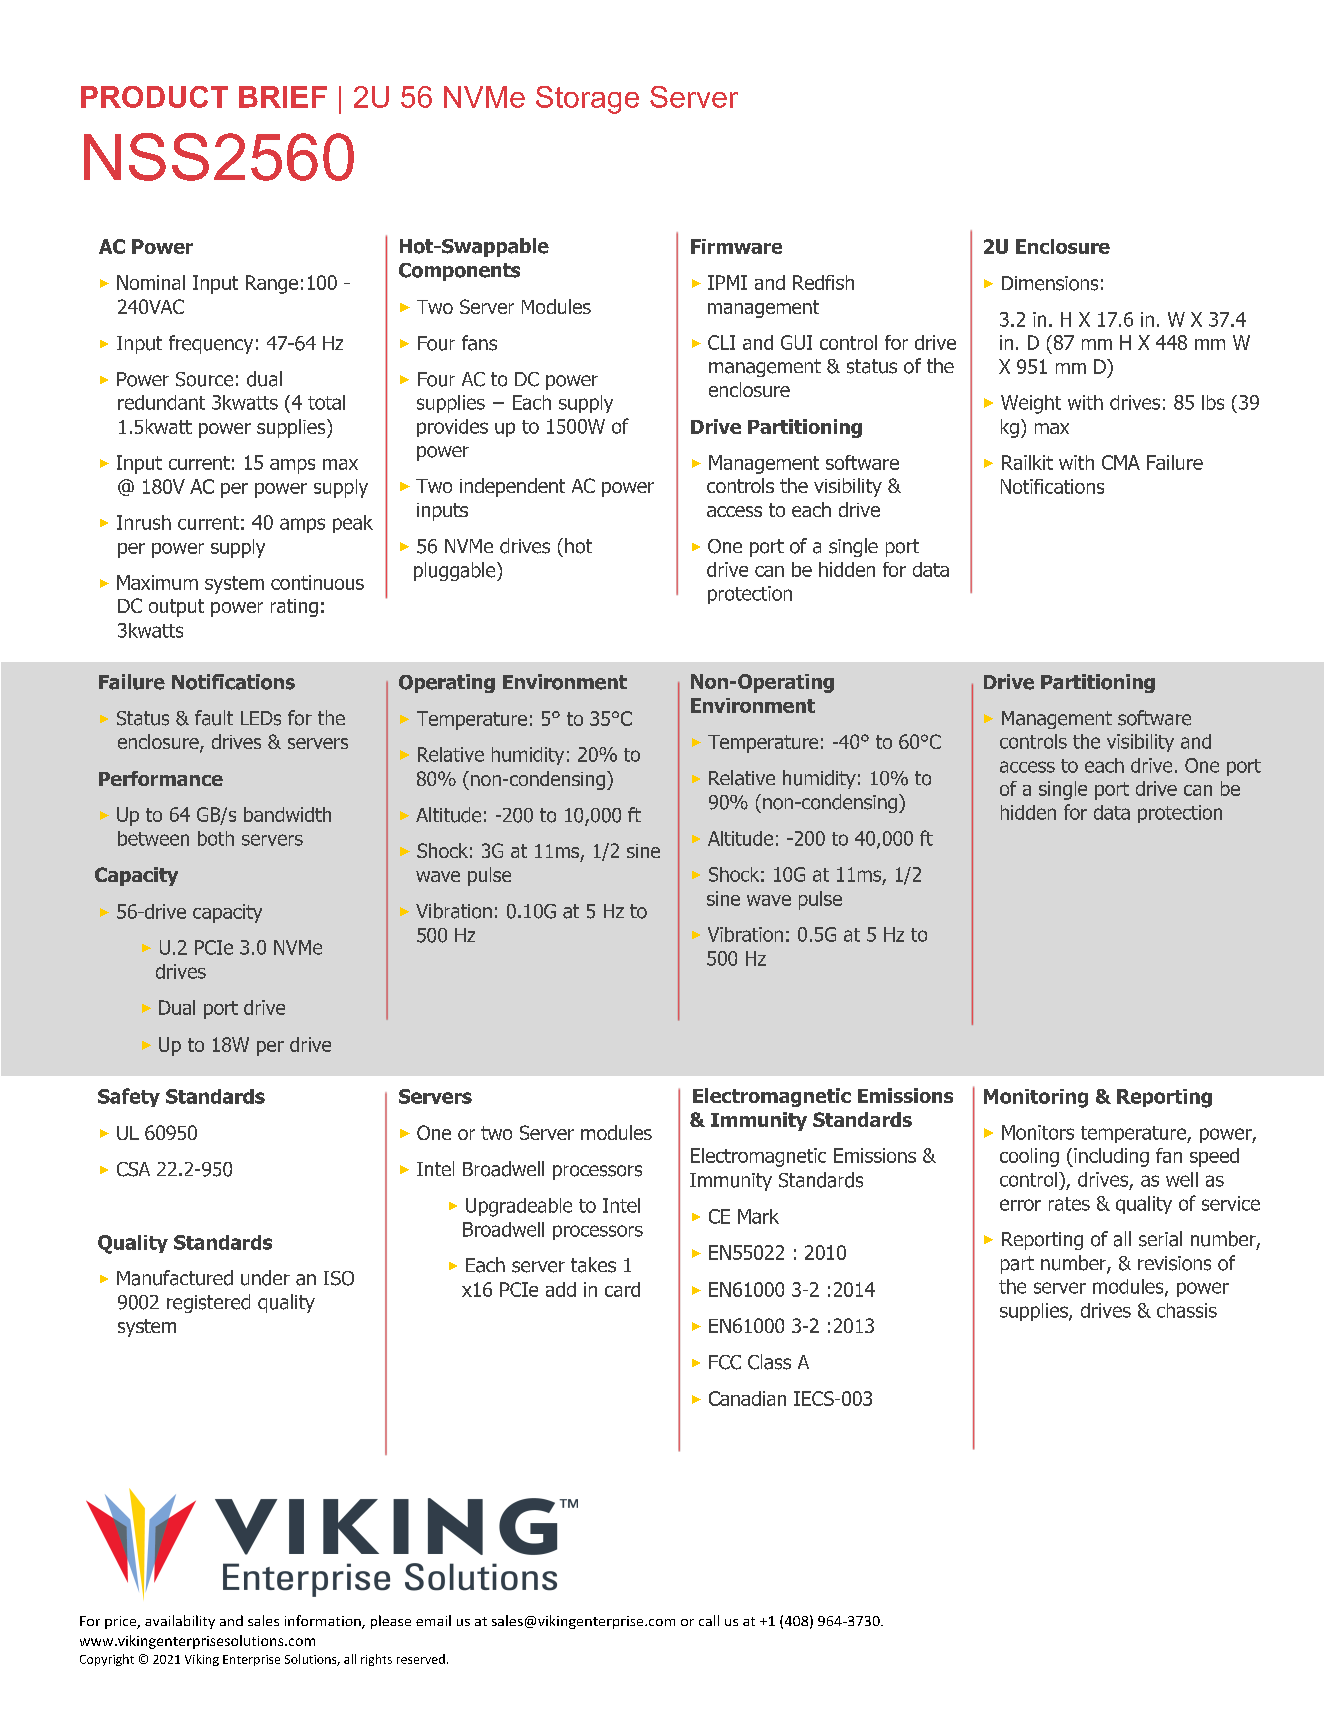 The width and height of the screenshot is (1324, 1713). What do you see at coordinates (180, 1622) in the screenshot?
I see `availability` at bounding box center [180, 1622].
